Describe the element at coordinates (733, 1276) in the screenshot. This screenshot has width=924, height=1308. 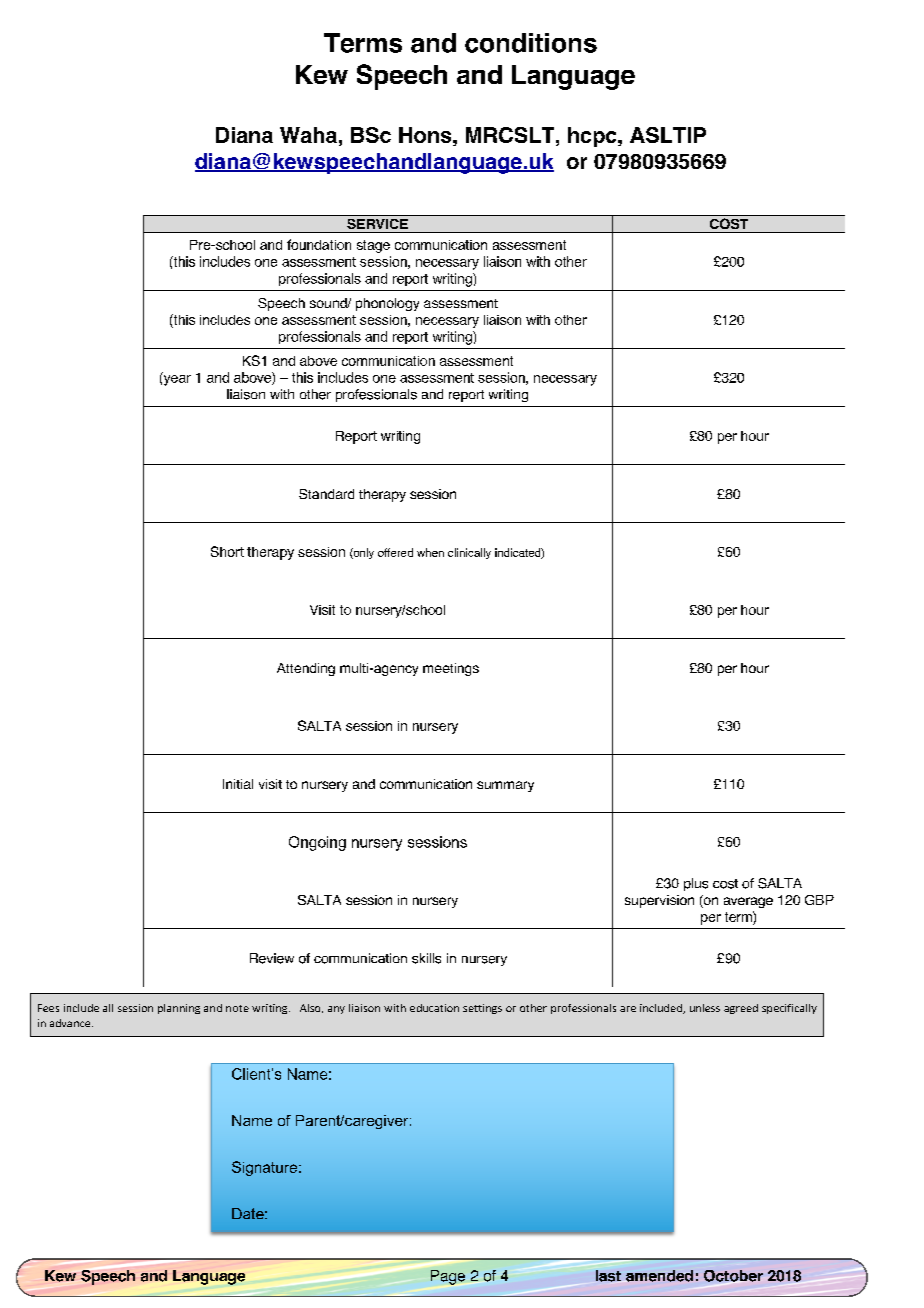
I see `October` at that location.
